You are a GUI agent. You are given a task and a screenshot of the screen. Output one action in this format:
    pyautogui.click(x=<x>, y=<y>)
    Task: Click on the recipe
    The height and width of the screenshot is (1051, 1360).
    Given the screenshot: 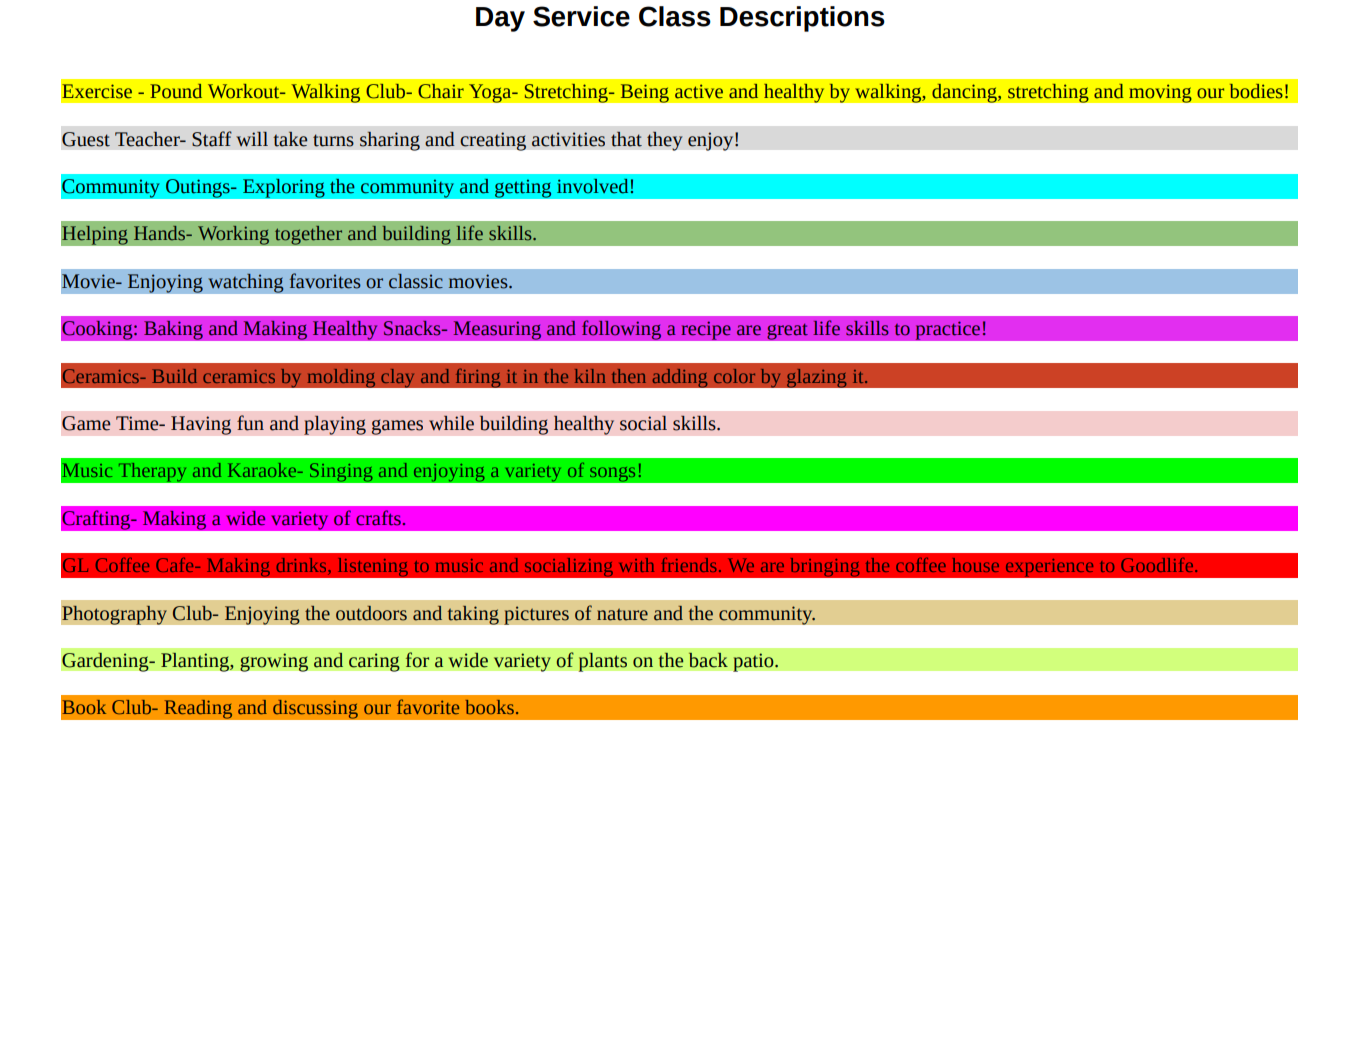 What is the action you would take?
    pyautogui.click(x=706, y=330)
